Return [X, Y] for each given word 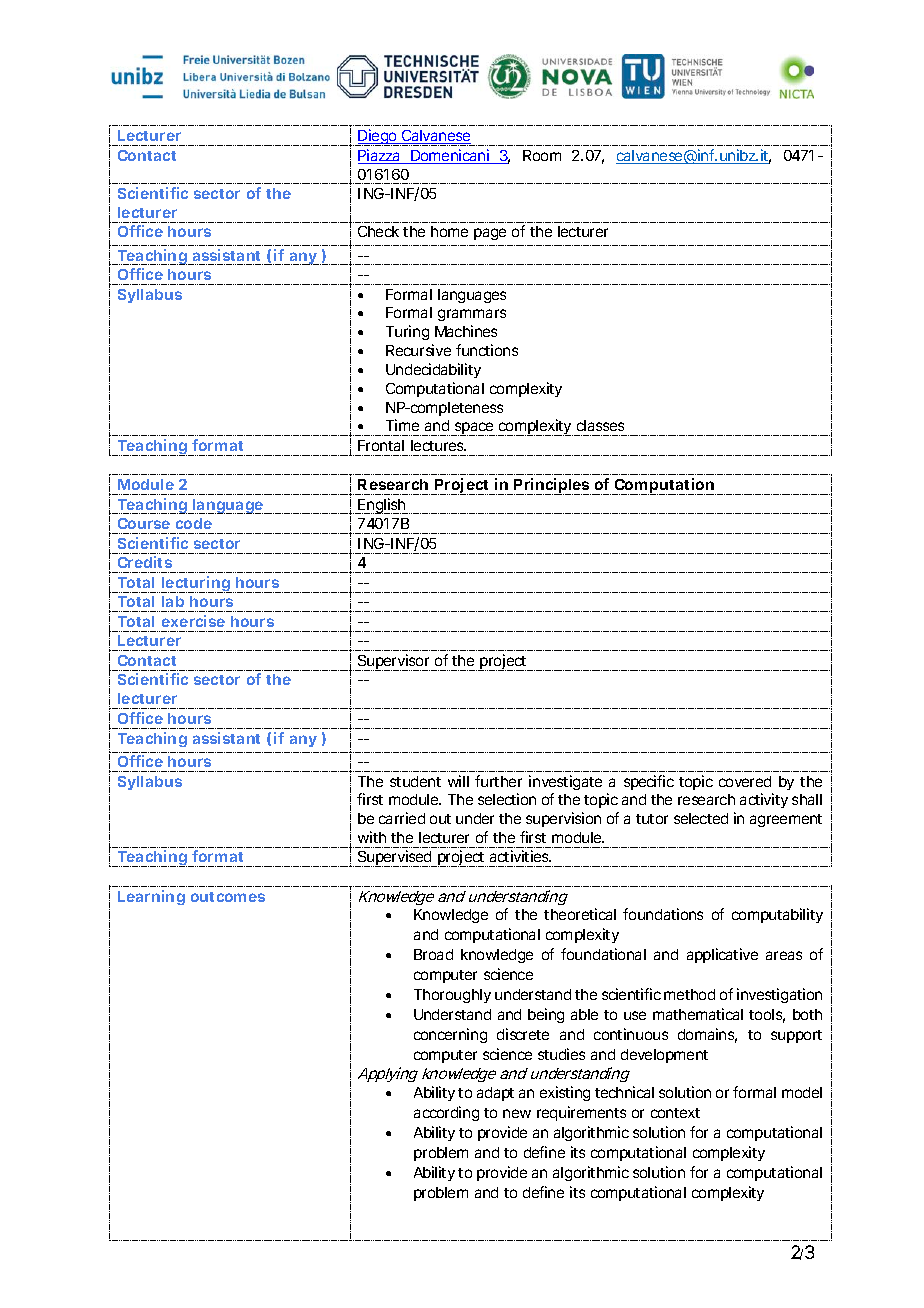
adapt [495, 1094]
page [490, 234]
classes [600, 425]
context [675, 1113]
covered [745, 781]
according [446, 1113]
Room [542, 155]
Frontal [381, 445]
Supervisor [394, 662]
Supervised [395, 858]
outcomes [228, 897]
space [474, 429]
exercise [193, 621]
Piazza [380, 156]
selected [701, 818]
